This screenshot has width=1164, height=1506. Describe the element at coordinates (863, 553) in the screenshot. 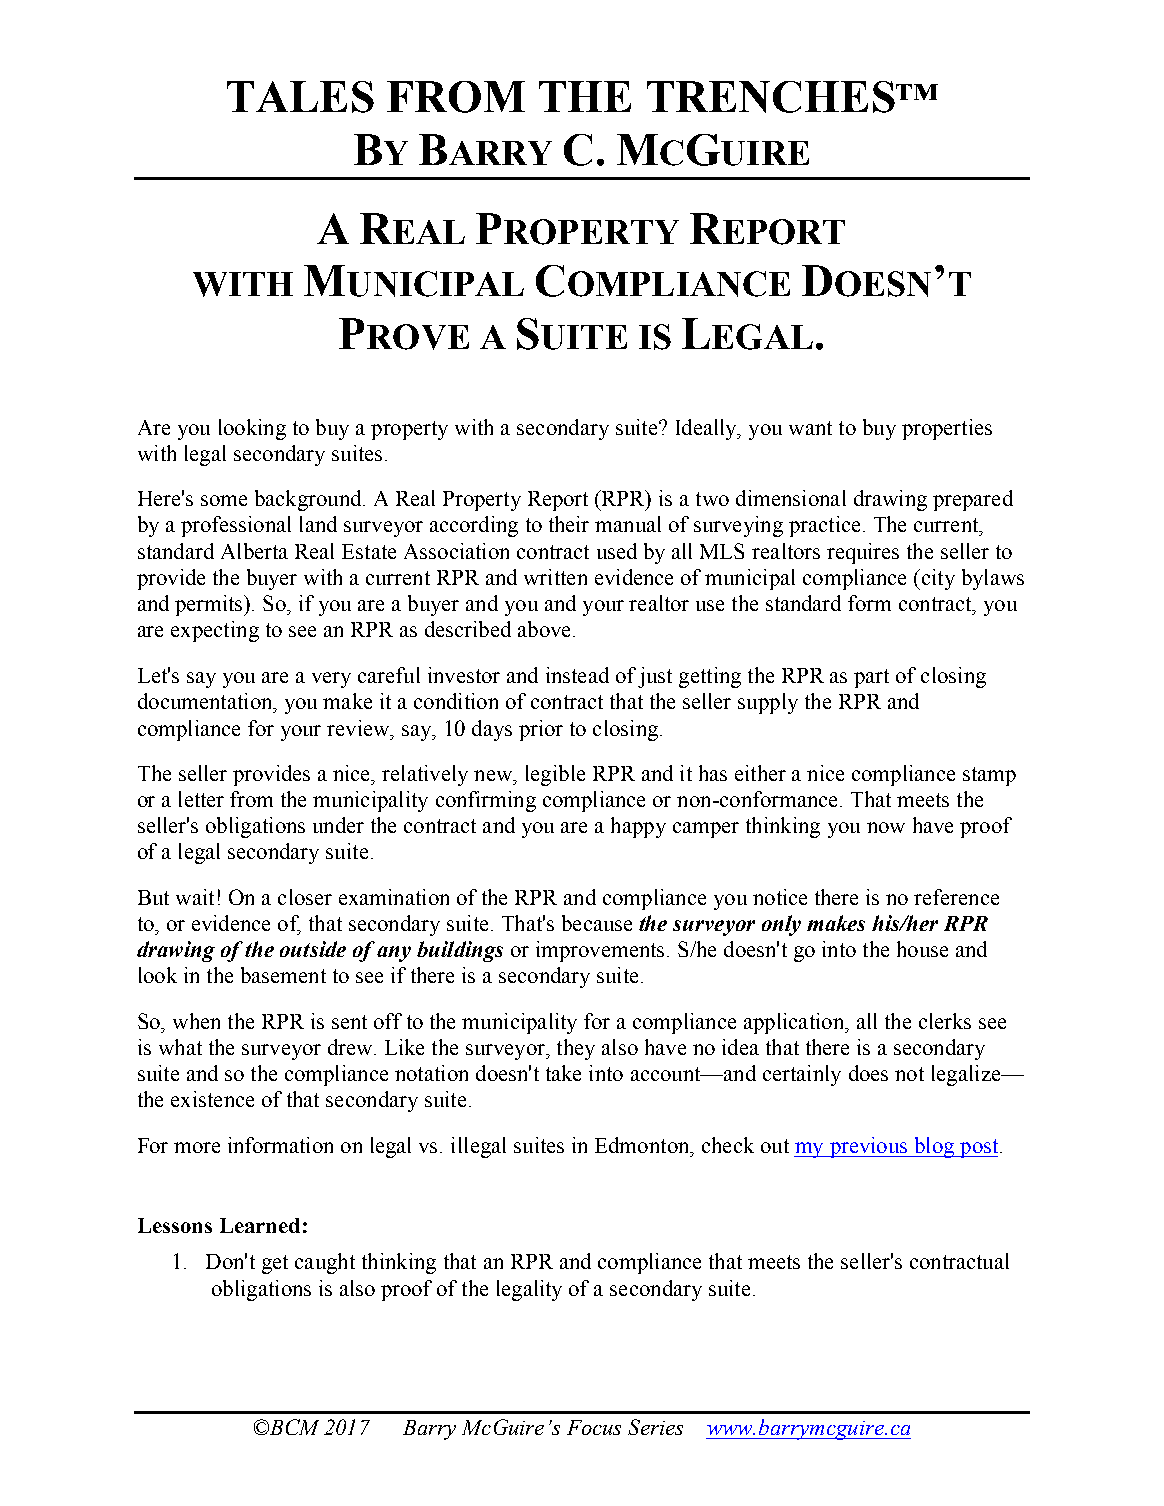

I see `requires` at that location.
